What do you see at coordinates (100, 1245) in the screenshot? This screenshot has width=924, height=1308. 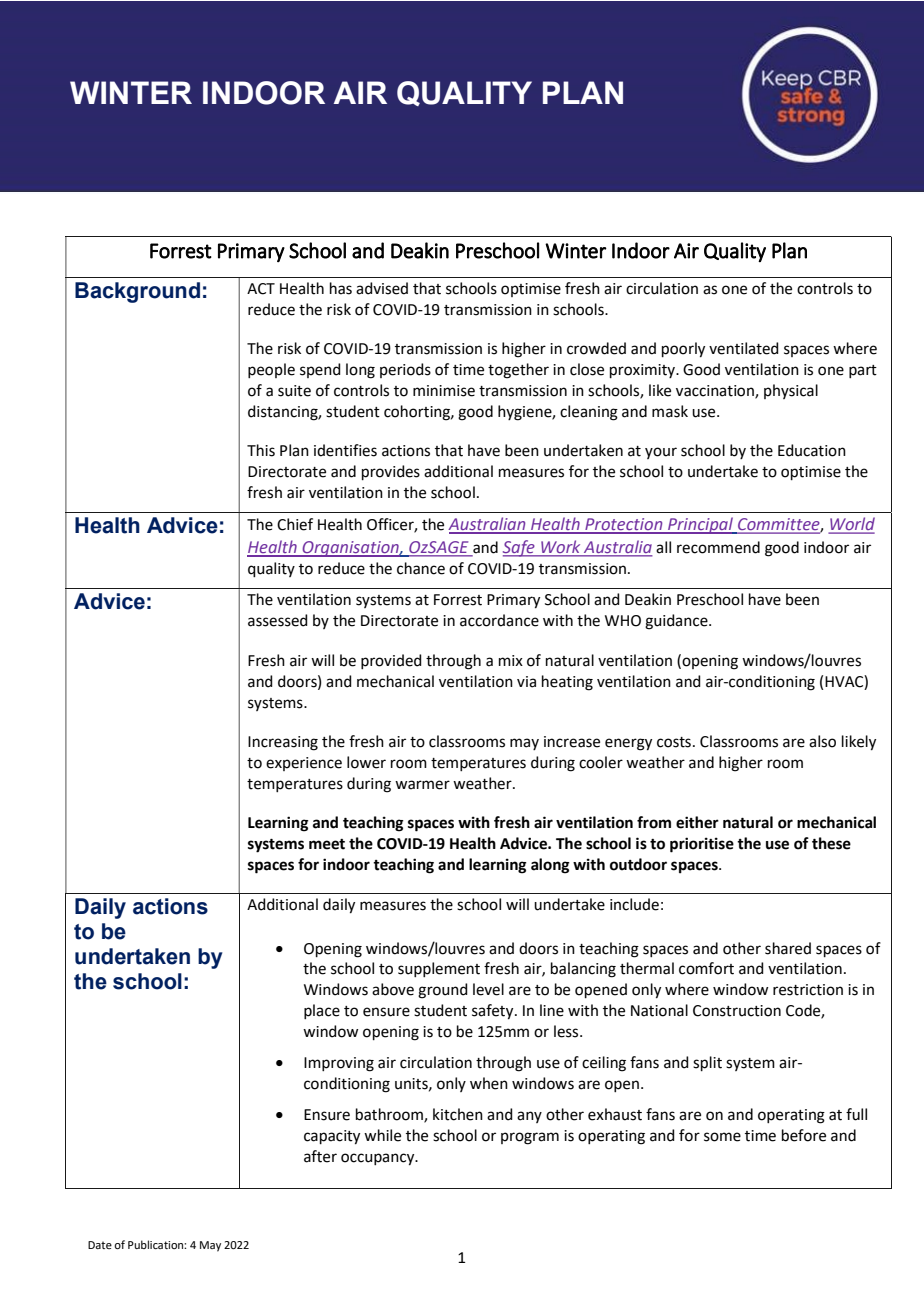 I see `Date` at bounding box center [100, 1245].
